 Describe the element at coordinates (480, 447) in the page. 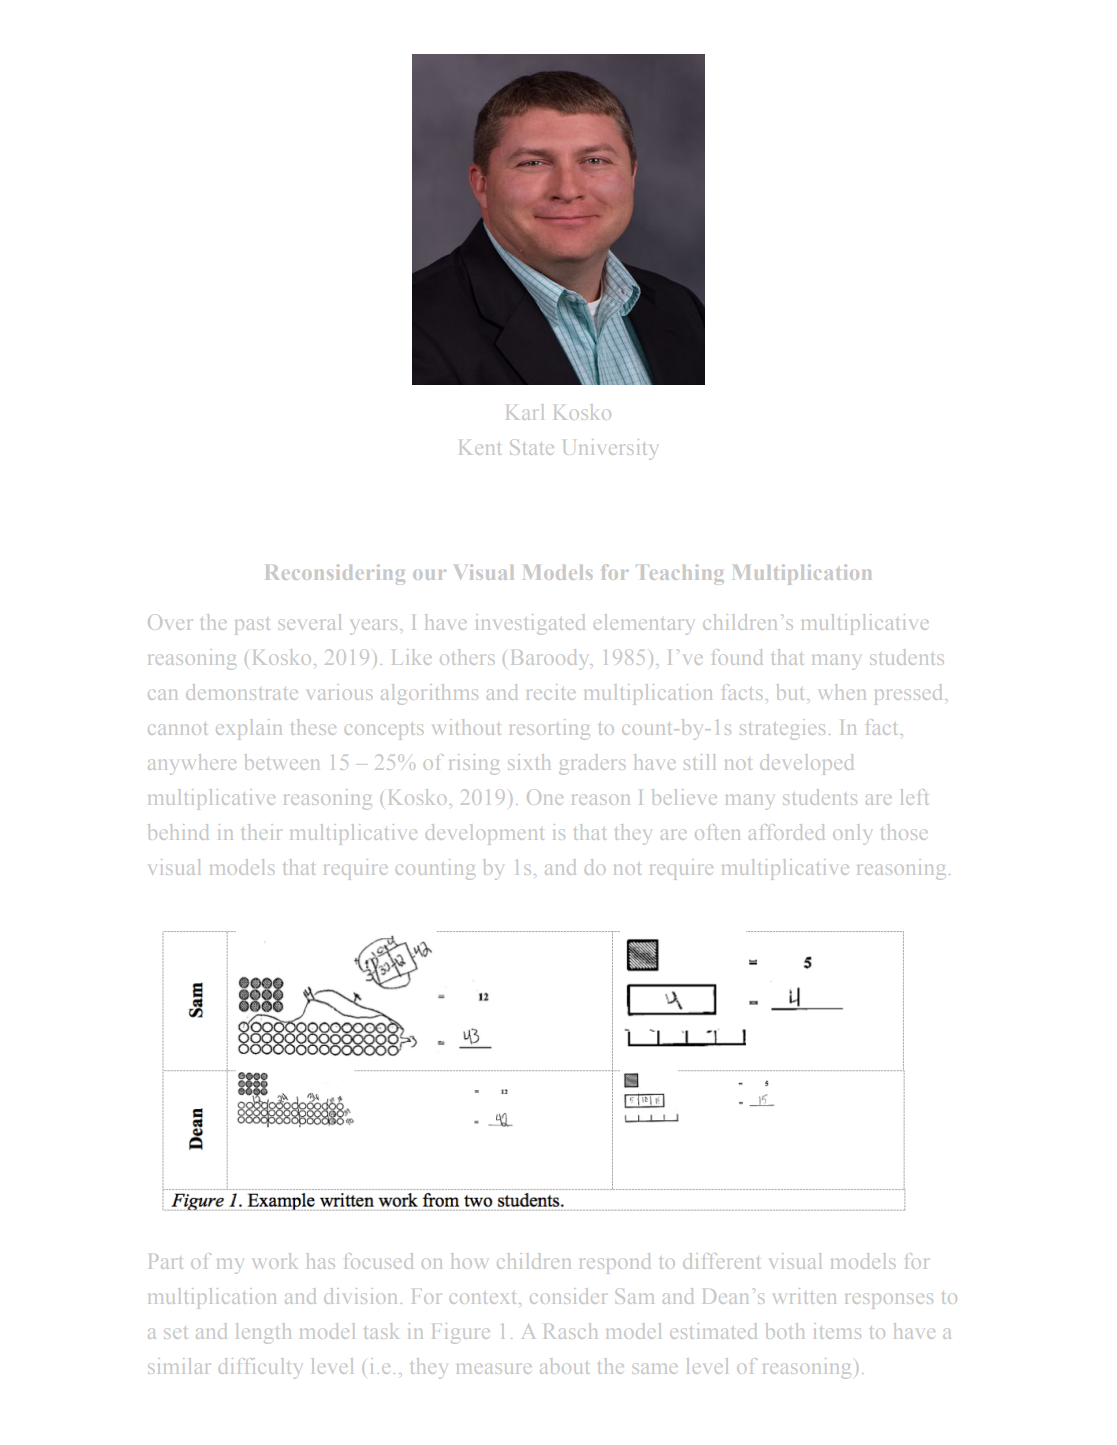

I see `Kent` at that location.
